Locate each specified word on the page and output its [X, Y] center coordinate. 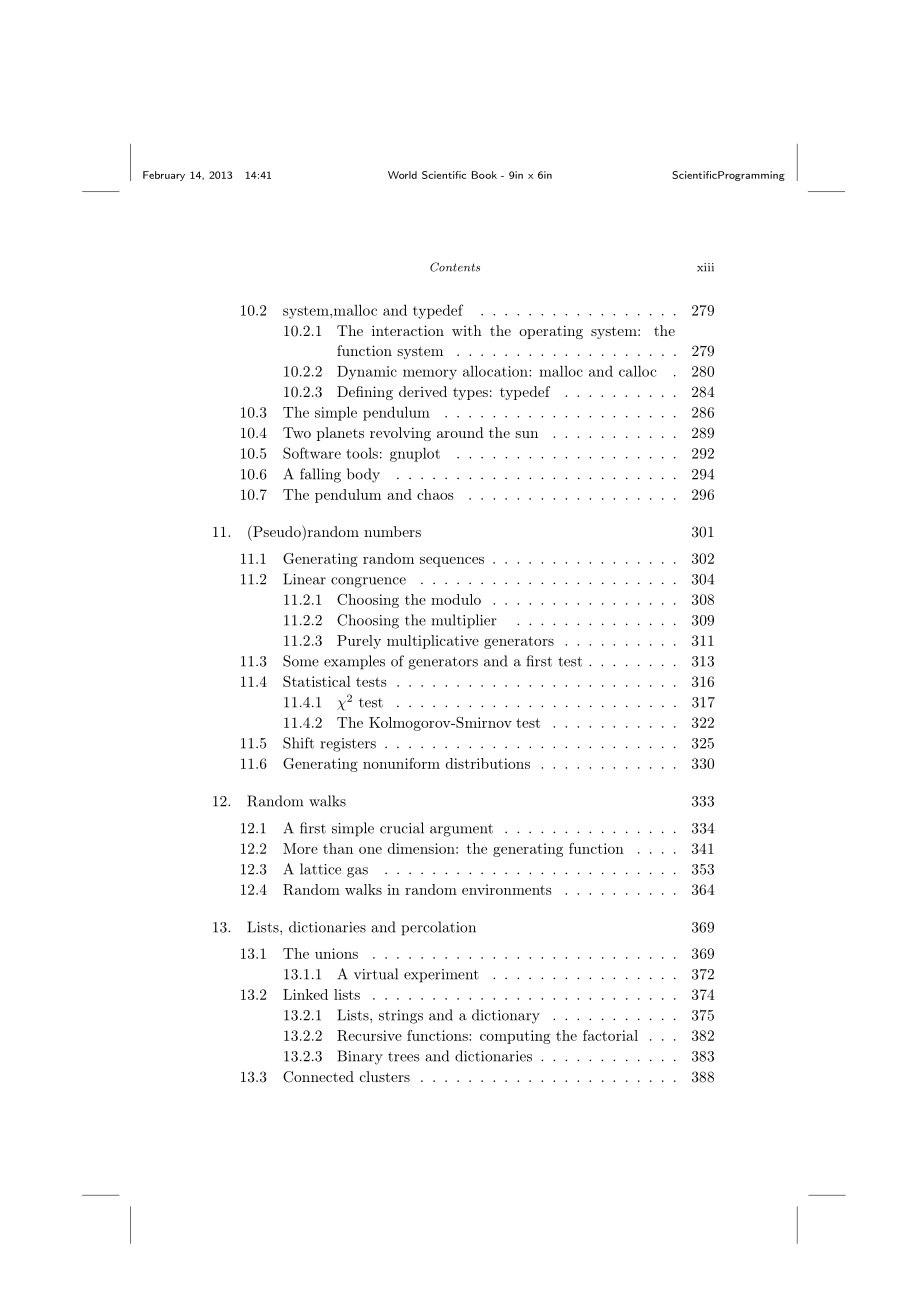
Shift [298, 743]
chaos [435, 494]
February [164, 176]
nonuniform [401, 763]
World [402, 175]
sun [526, 434]
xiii [705, 267]
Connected [318, 1077]
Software [312, 453]
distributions [488, 763]
